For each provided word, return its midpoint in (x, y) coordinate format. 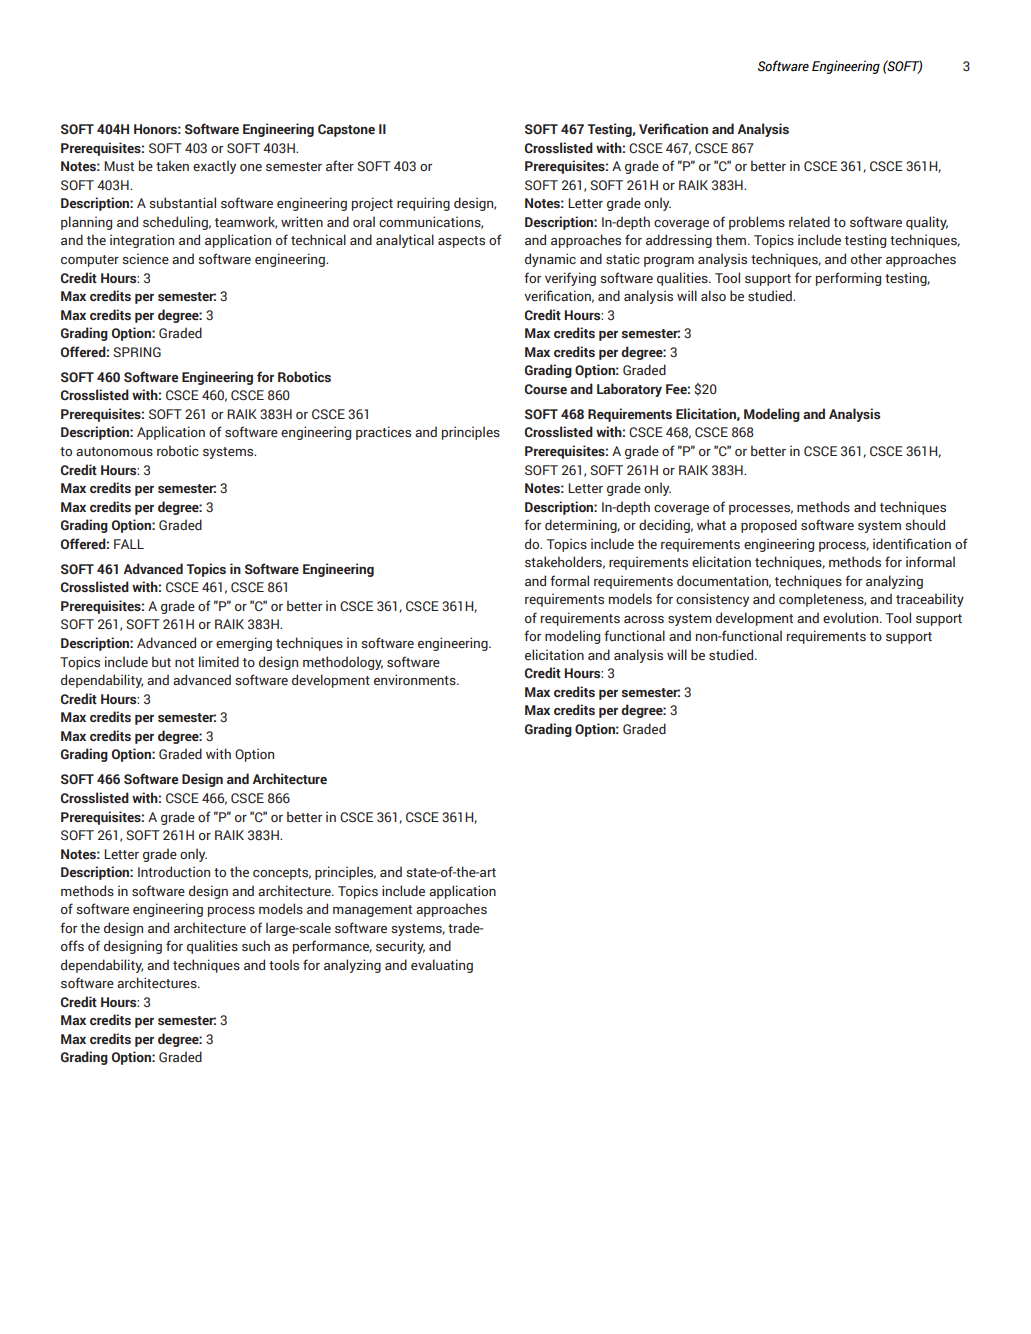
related (809, 221)
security (400, 947)
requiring (423, 204)
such (256, 945)
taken (172, 165)
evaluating (442, 966)
